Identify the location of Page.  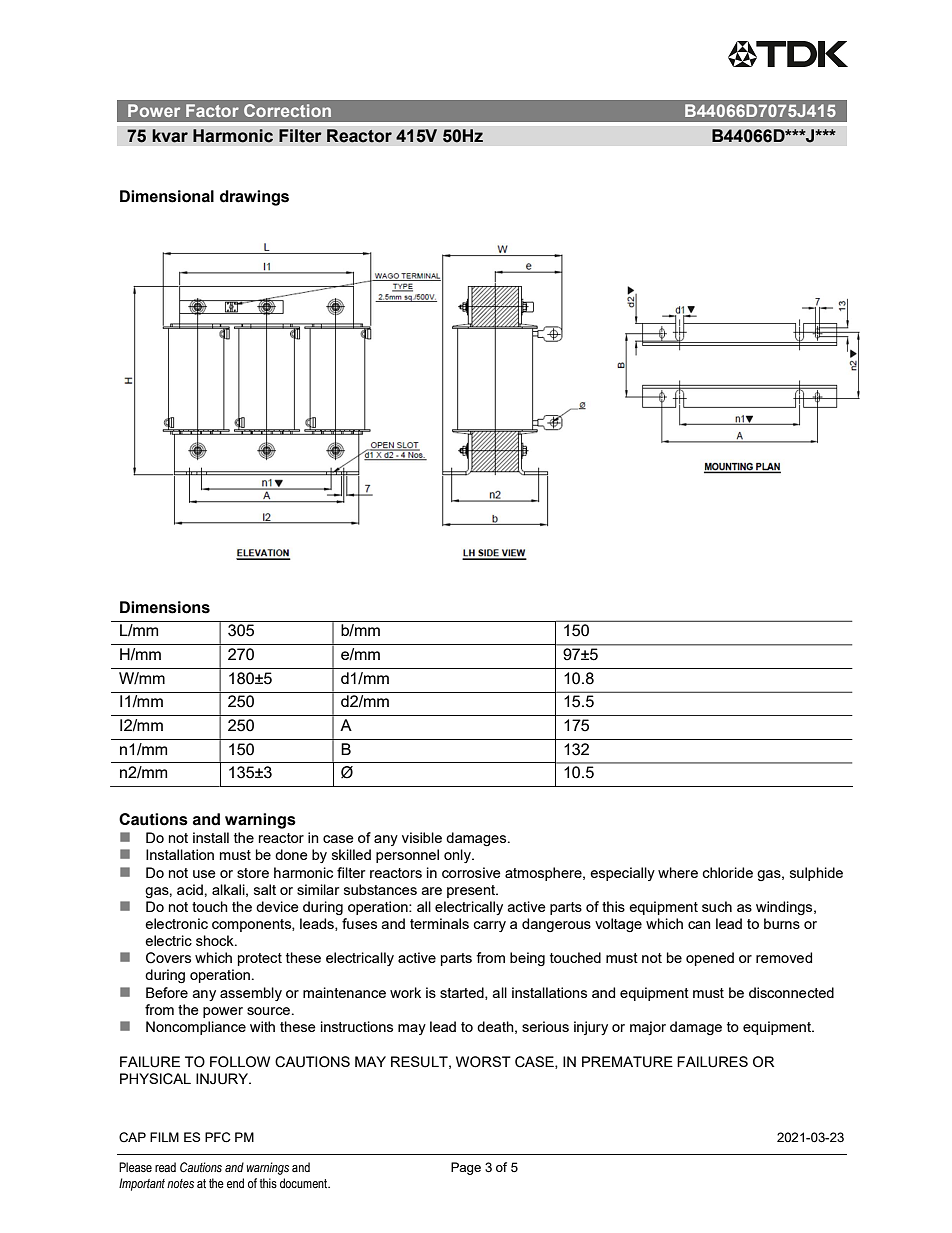
(466, 1168).
